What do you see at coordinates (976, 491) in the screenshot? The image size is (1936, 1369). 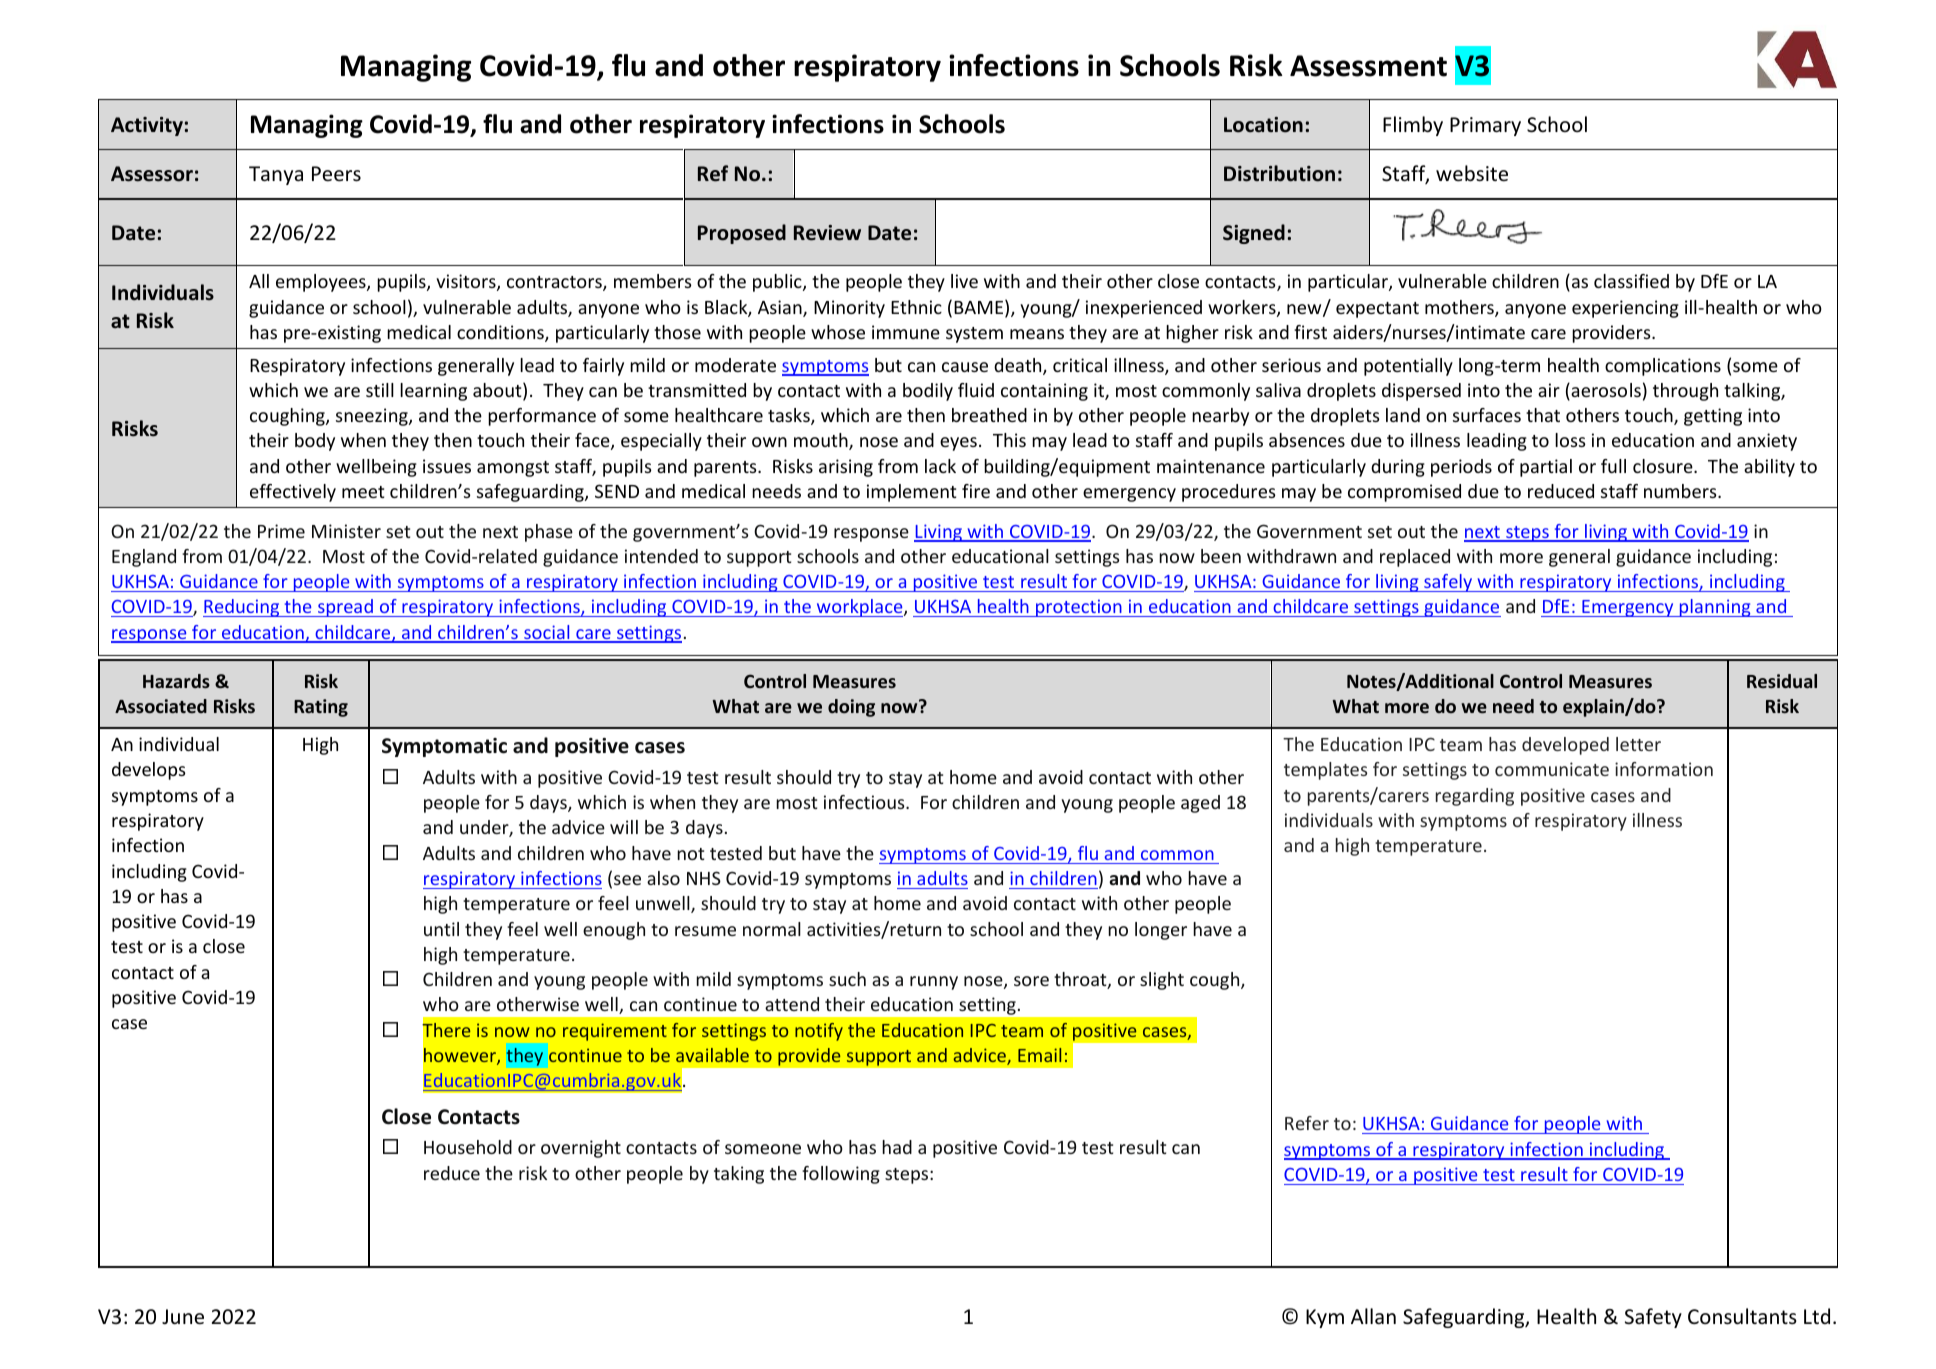 I see `fire` at bounding box center [976, 491].
